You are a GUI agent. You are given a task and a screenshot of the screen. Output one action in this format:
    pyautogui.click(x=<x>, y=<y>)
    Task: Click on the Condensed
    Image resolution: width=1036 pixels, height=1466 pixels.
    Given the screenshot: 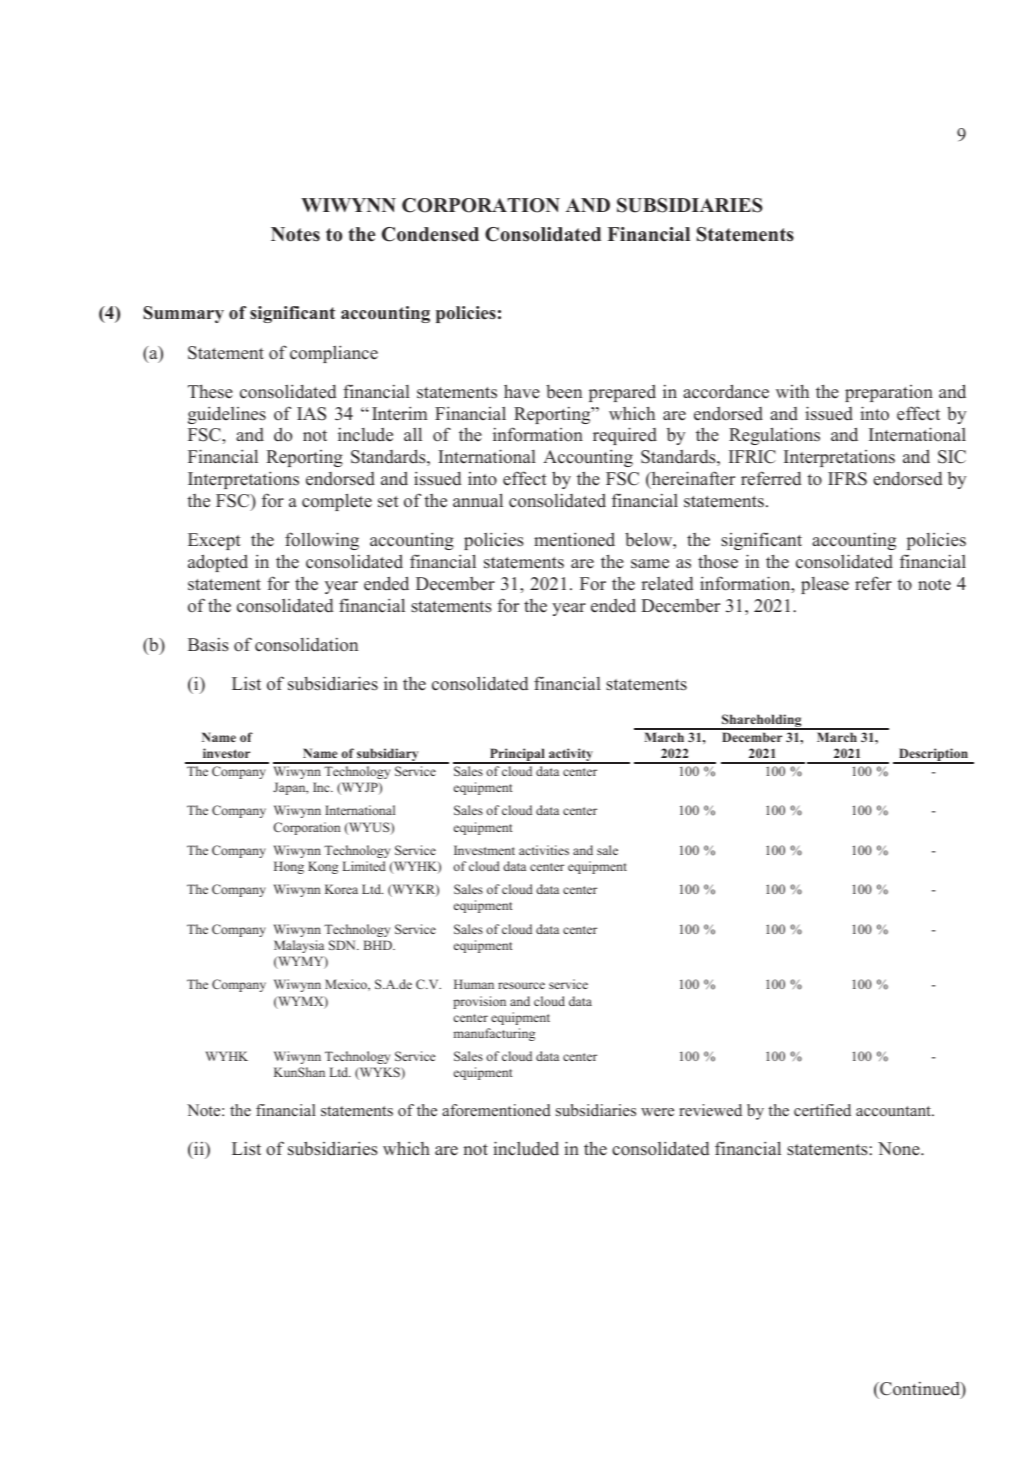 What is the action you would take?
    pyautogui.click(x=430, y=234)
